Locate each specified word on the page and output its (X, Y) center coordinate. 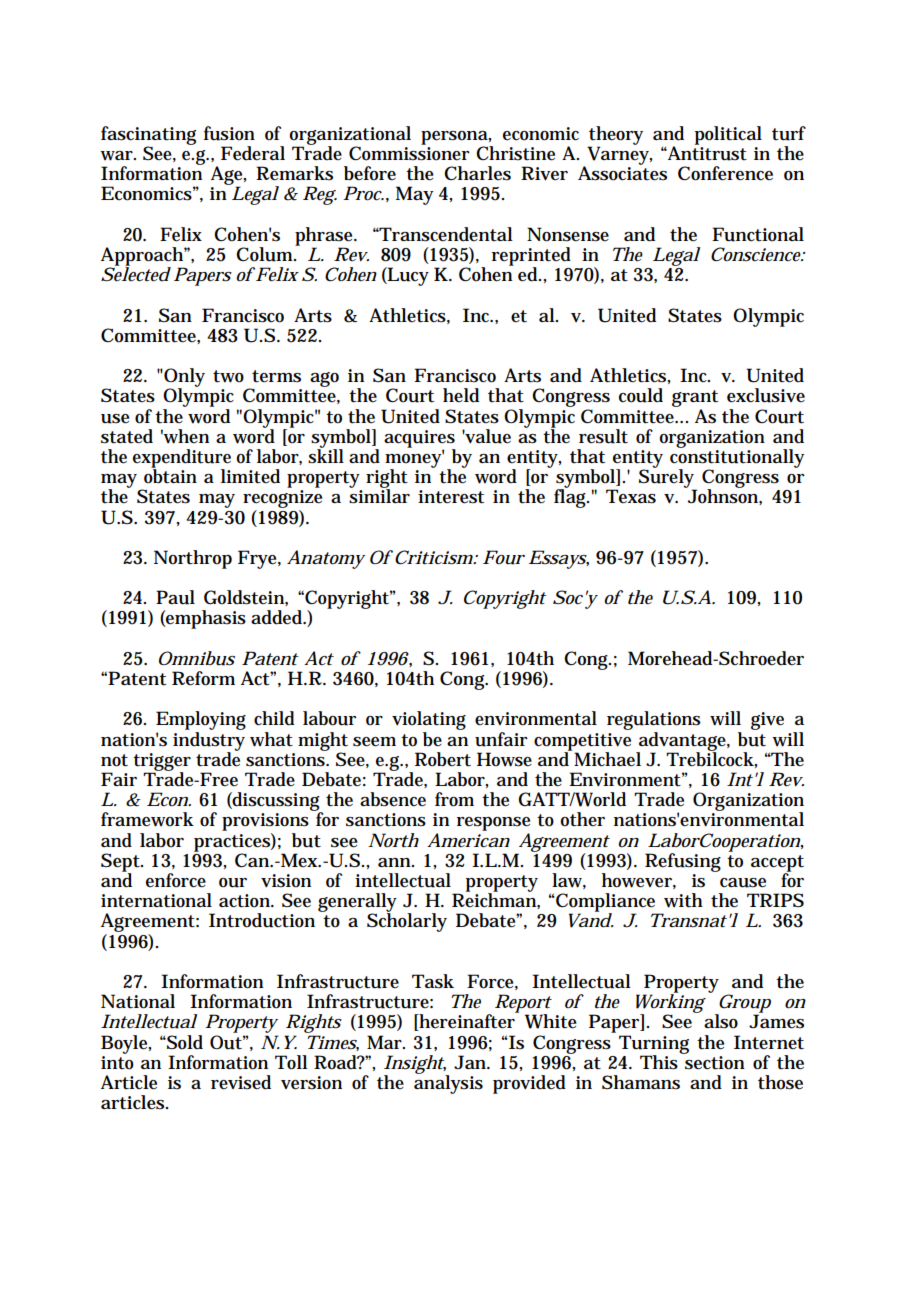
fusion (229, 133)
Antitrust (706, 152)
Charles (477, 173)
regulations (653, 722)
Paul (175, 597)
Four (504, 557)
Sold (184, 1042)
